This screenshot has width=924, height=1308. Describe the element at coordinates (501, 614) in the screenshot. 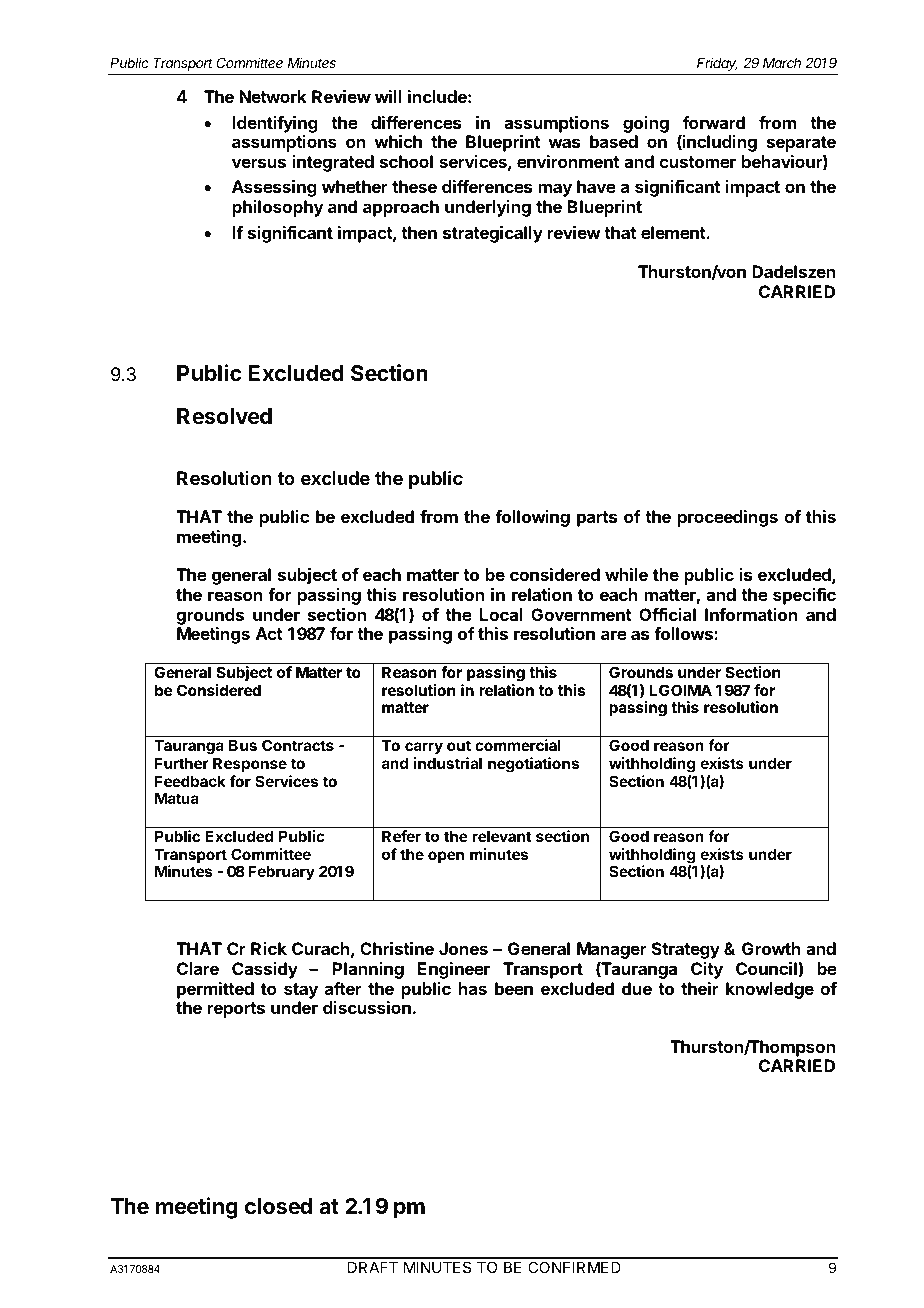

I see `Local` at that location.
